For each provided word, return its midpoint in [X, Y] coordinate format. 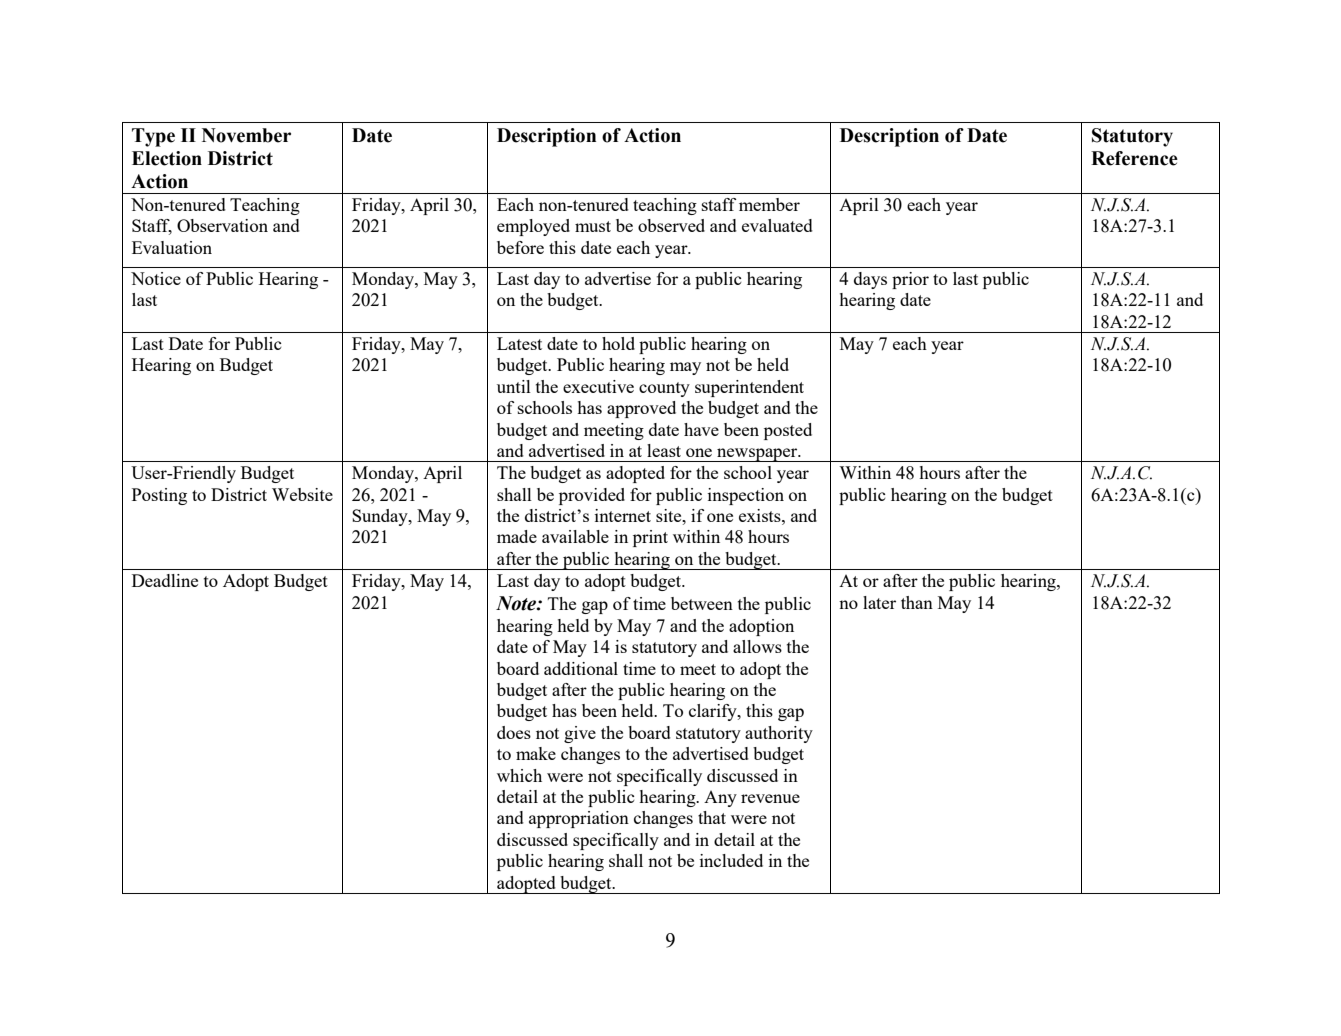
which [519, 775]
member [769, 204]
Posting [159, 496]
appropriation [579, 819]
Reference [1134, 158]
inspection [746, 496]
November [246, 135]
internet [623, 515]
